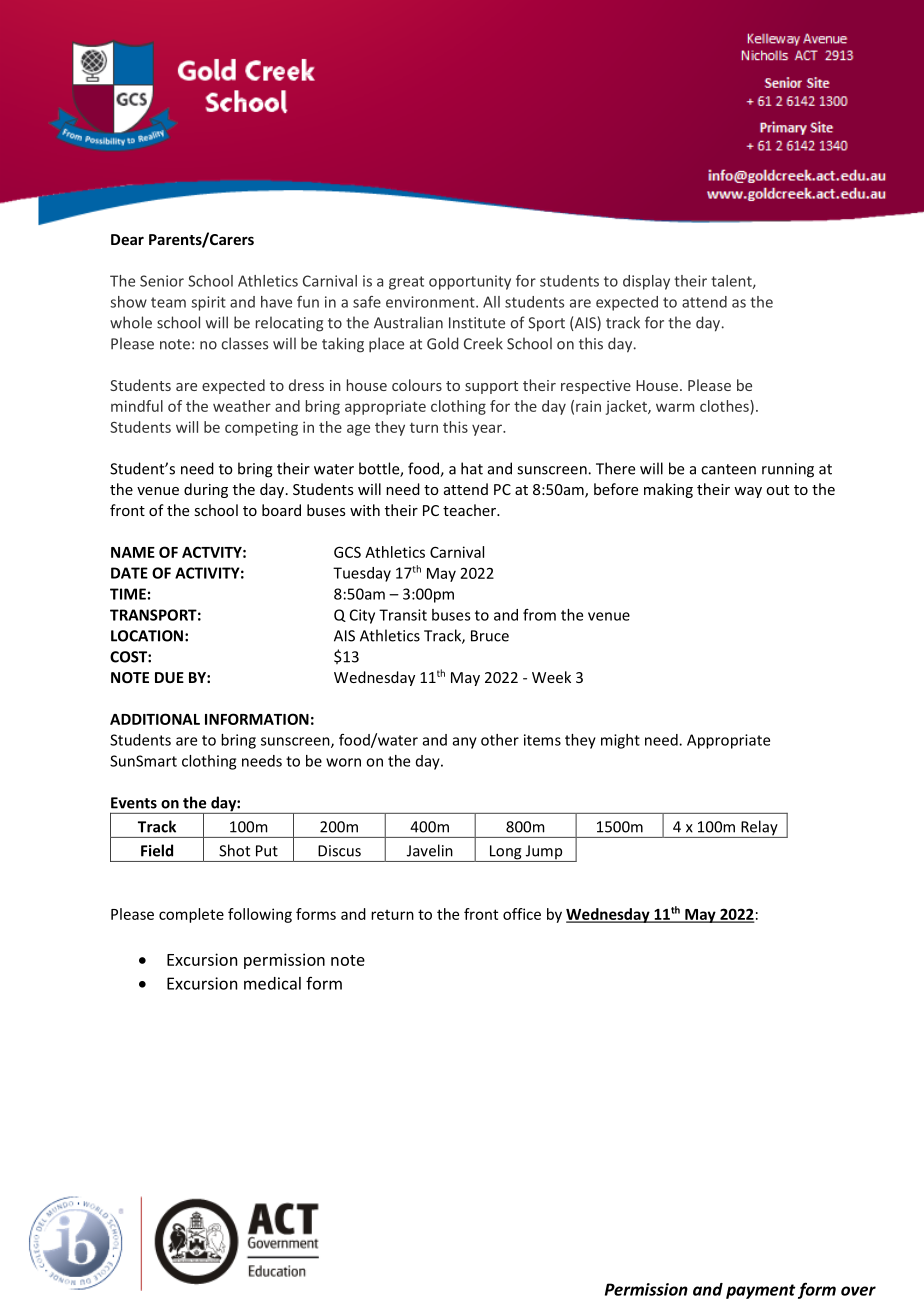 Image resolution: width=924 pixels, height=1308 pixels. I want to click on medical, so click(272, 983).
